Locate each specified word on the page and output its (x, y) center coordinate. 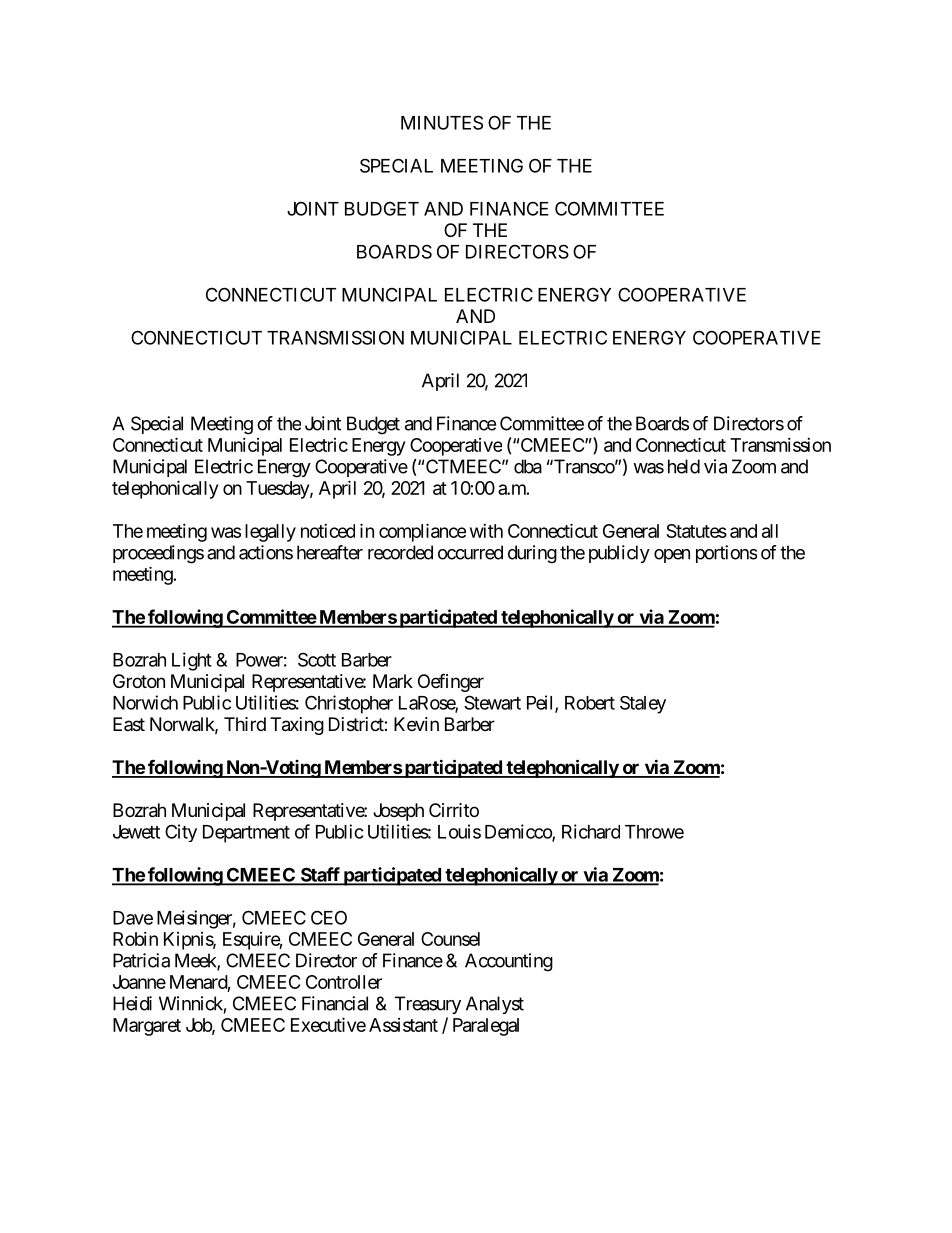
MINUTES (442, 122)
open (672, 556)
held (684, 466)
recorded (400, 552)
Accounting (509, 962)
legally (270, 533)
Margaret (147, 1027)
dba (528, 466)
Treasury (428, 1005)
